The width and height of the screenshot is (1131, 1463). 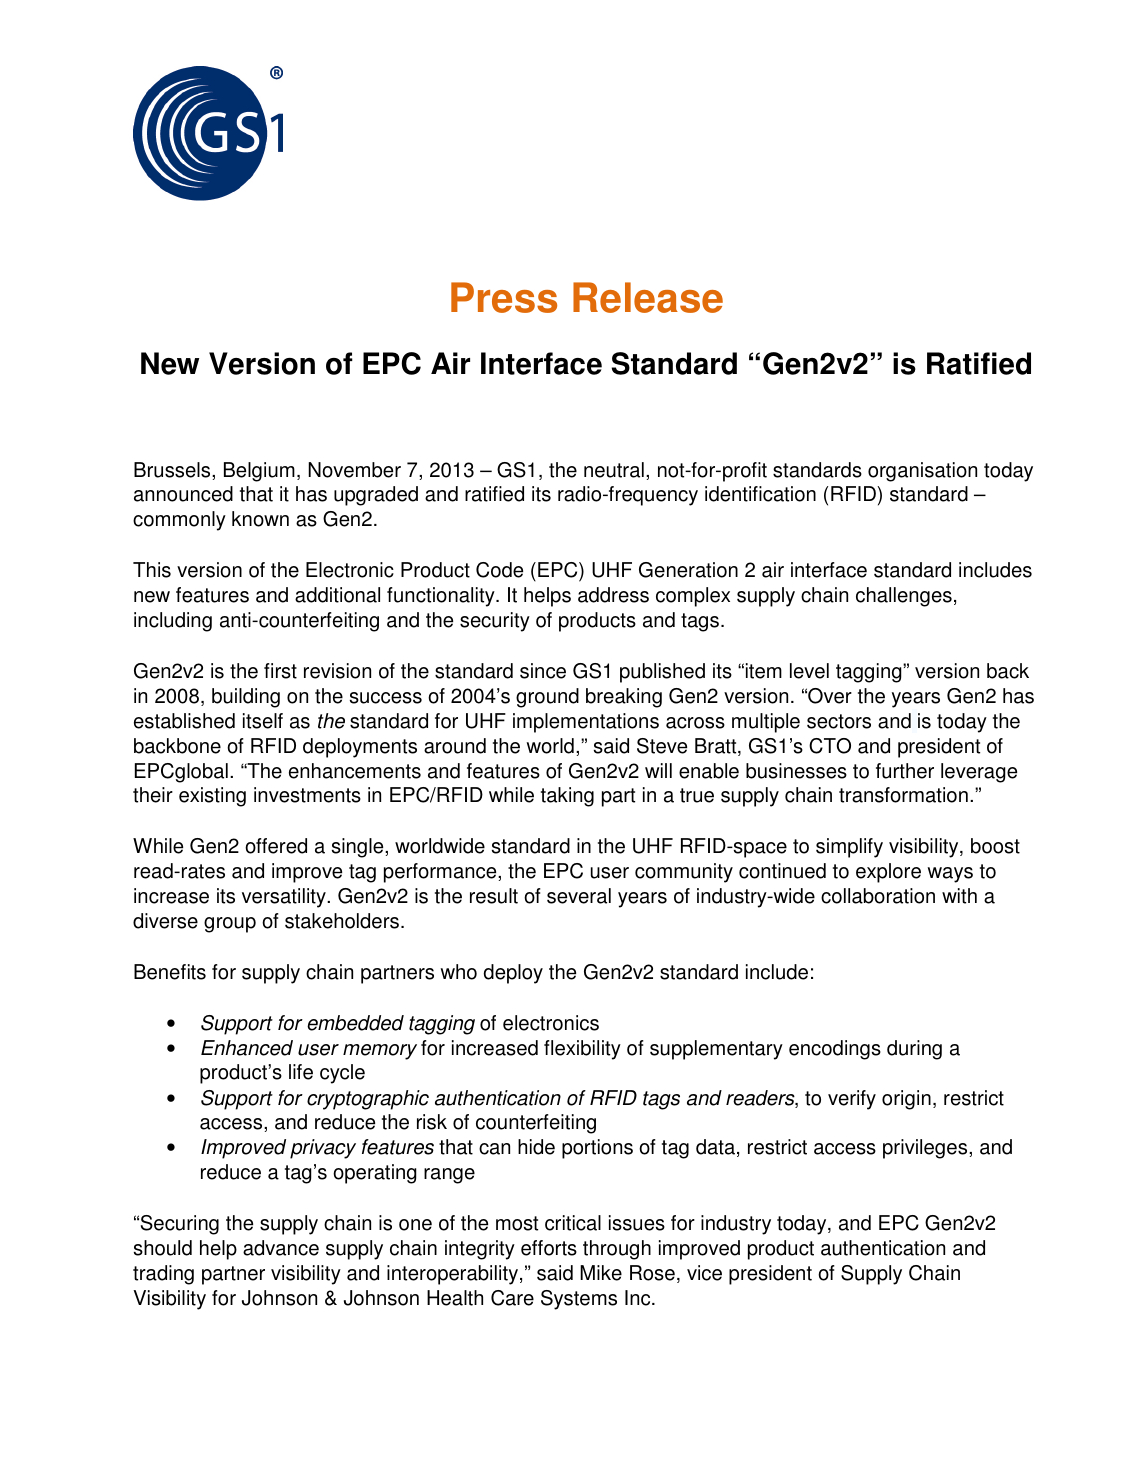 I want to click on several, so click(x=579, y=896).
